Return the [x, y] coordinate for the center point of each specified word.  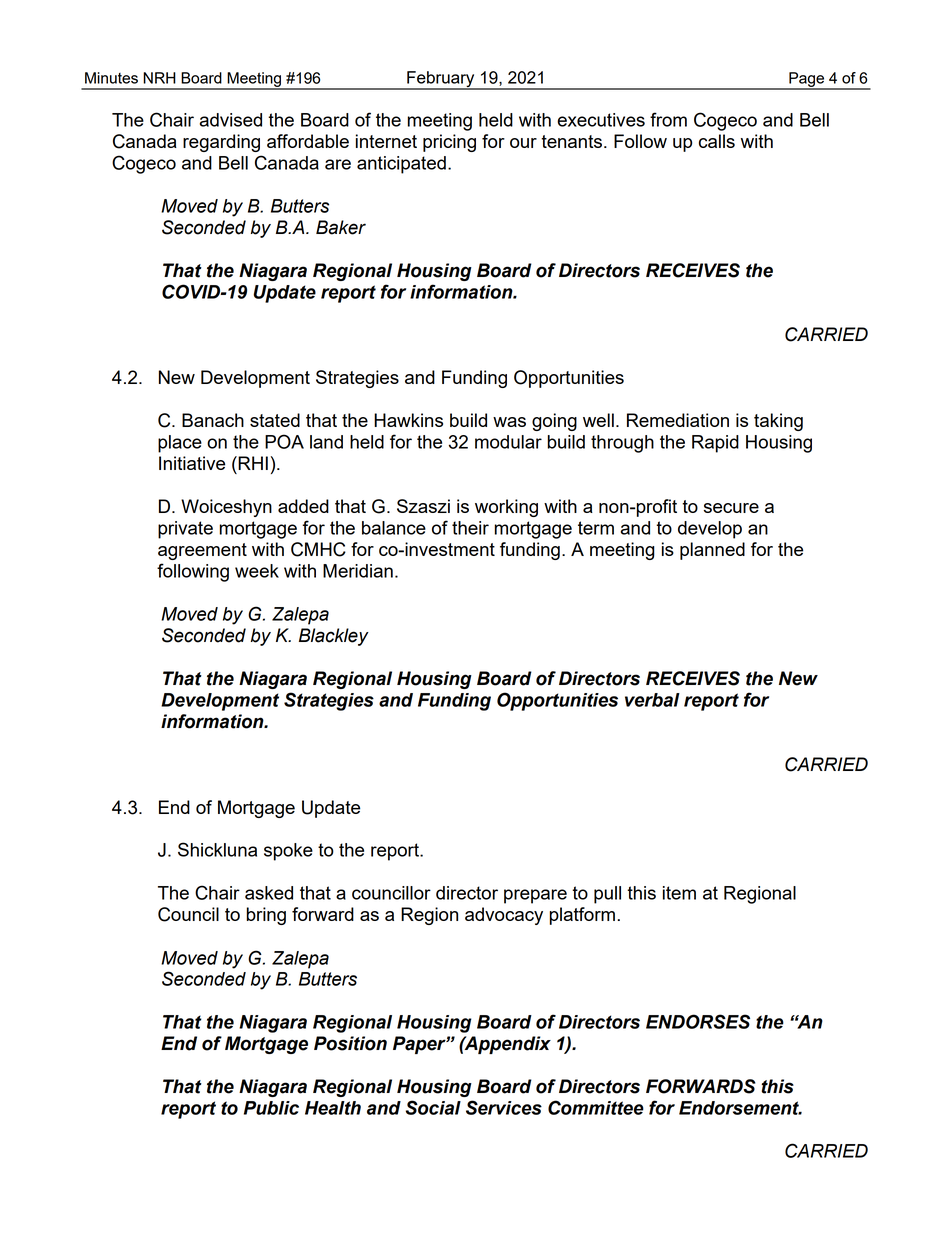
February [441, 80]
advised [231, 120]
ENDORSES [698, 1021]
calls [717, 141]
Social [433, 1107]
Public [271, 1108]
